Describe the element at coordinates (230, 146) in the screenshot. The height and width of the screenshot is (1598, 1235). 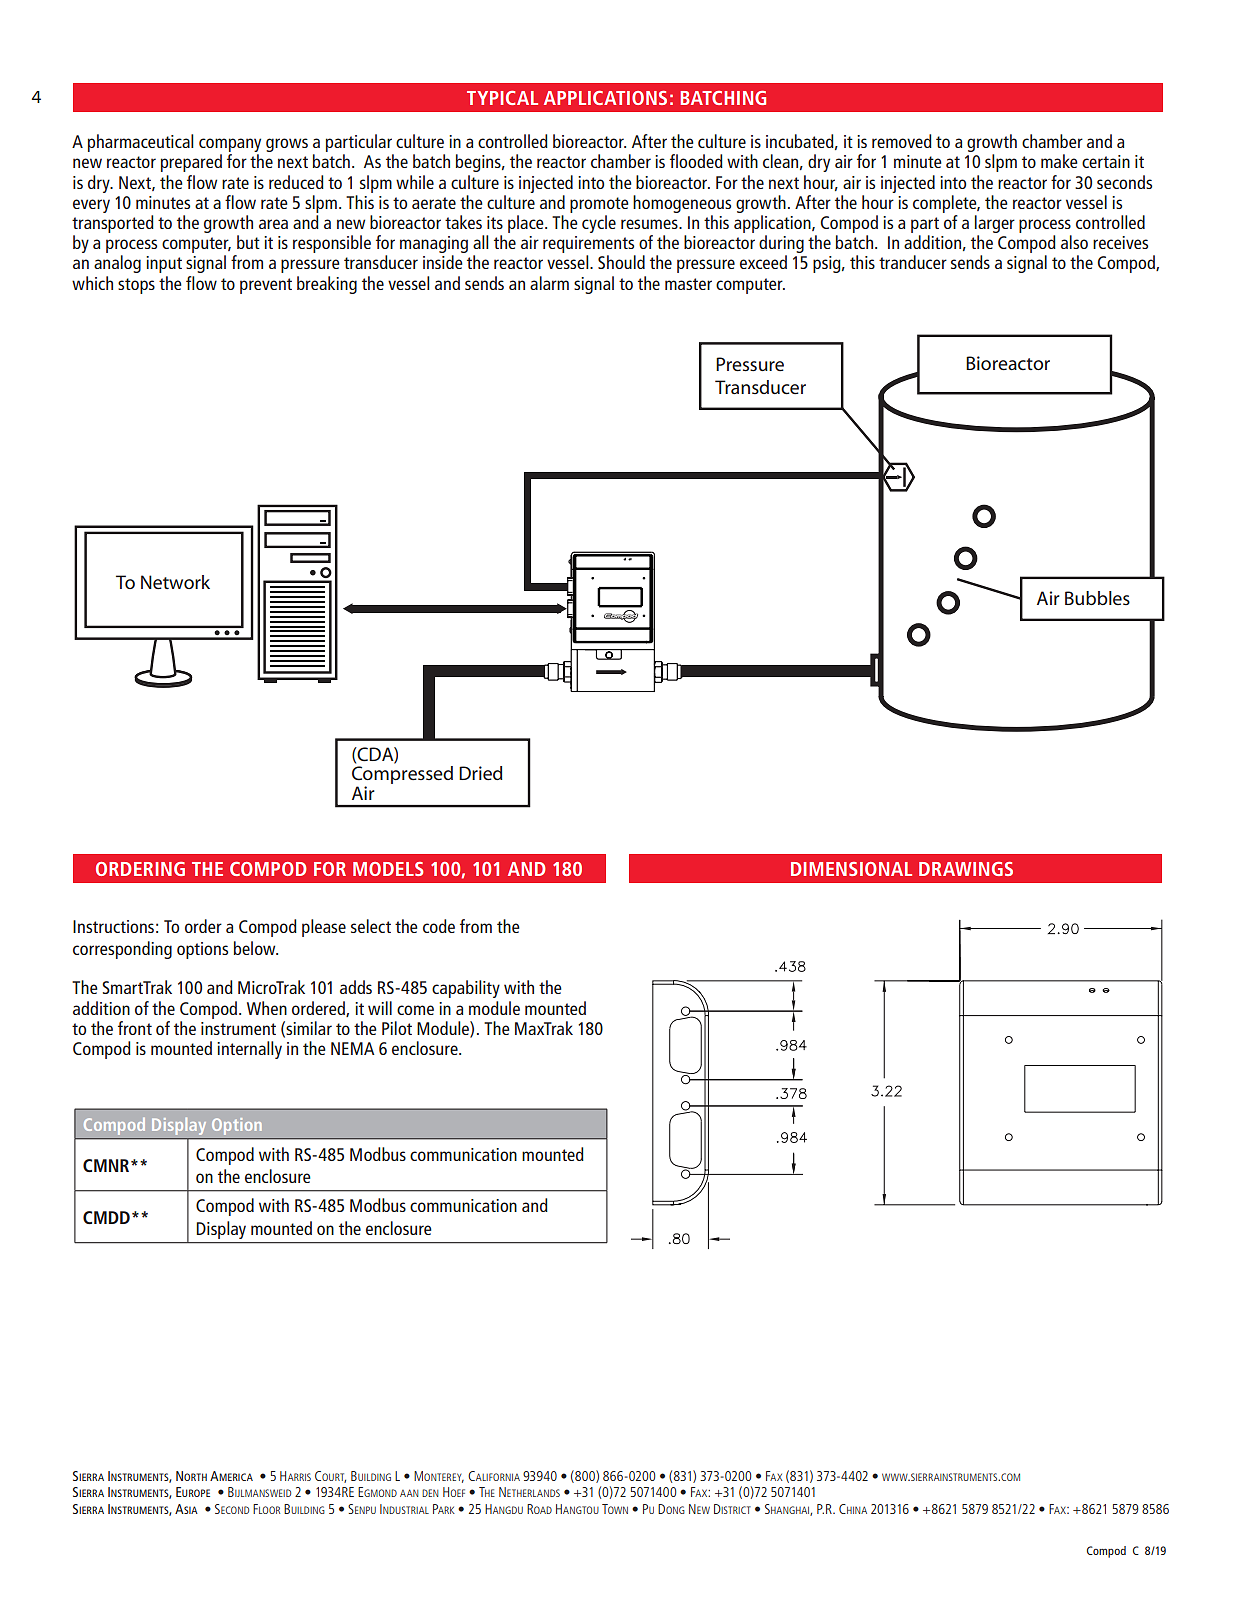
I see `company` at that location.
